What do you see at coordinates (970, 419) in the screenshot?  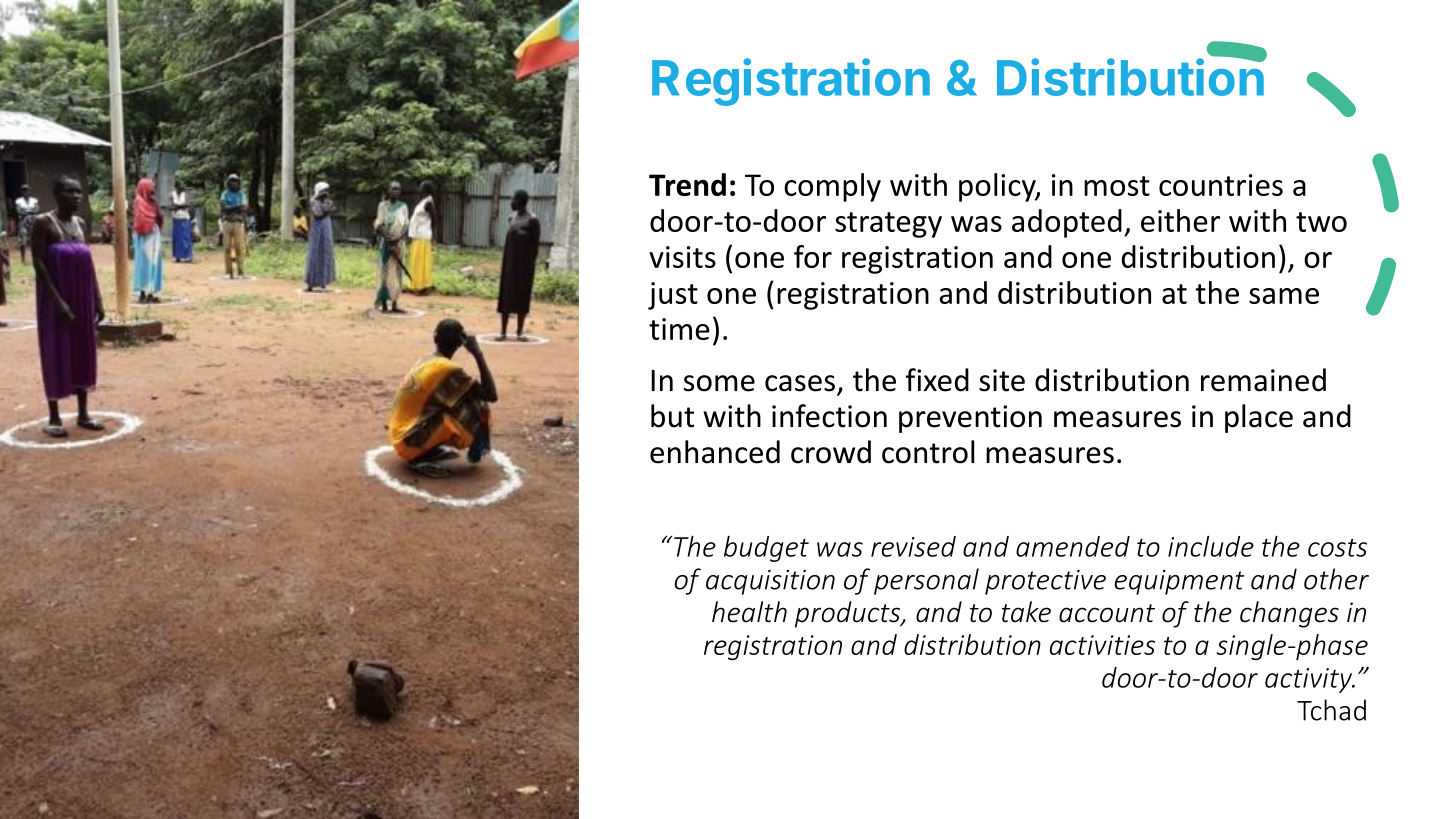 I see `prevention` at bounding box center [970, 419].
